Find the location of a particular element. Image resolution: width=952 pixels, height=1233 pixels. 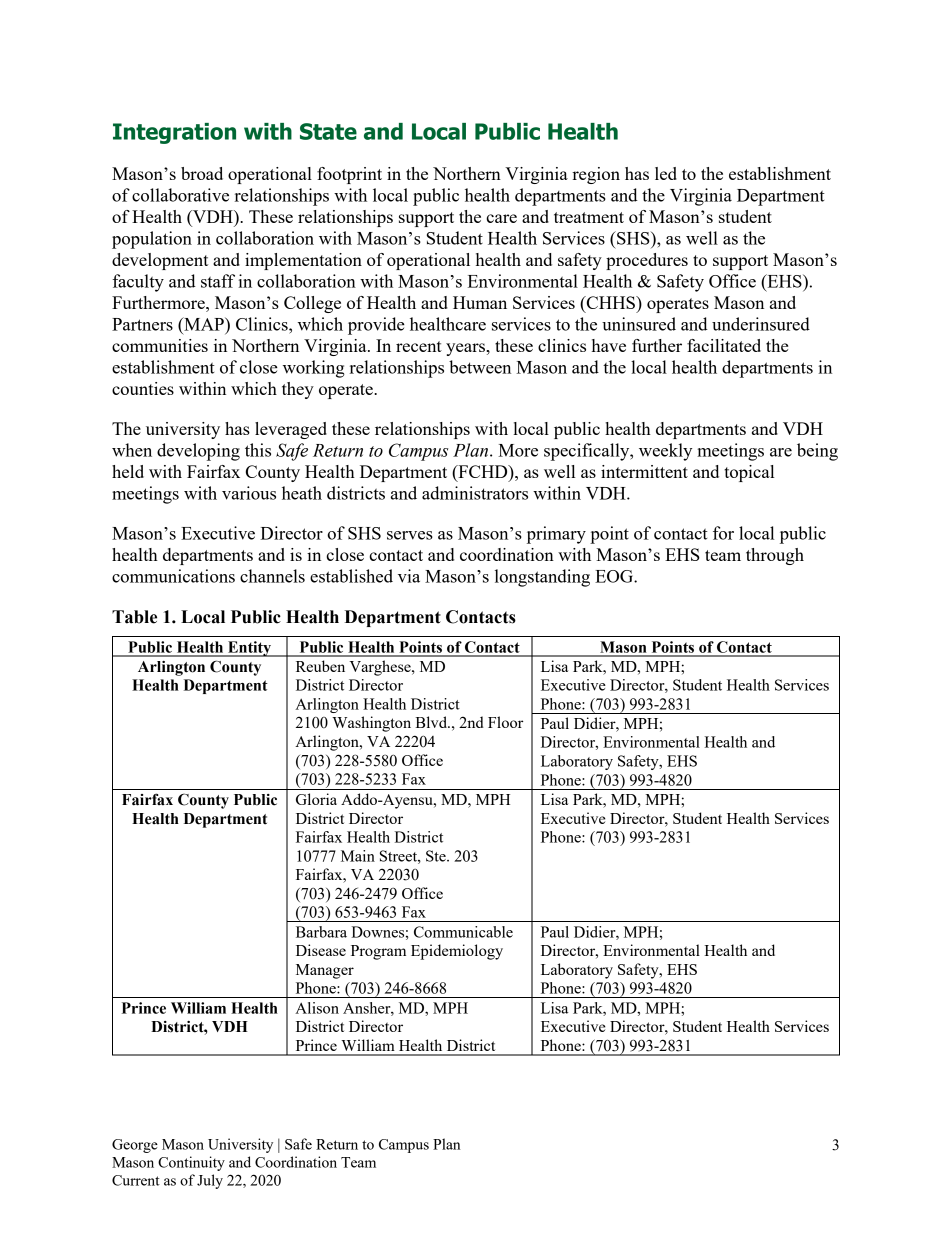

led is located at coordinates (666, 173).
